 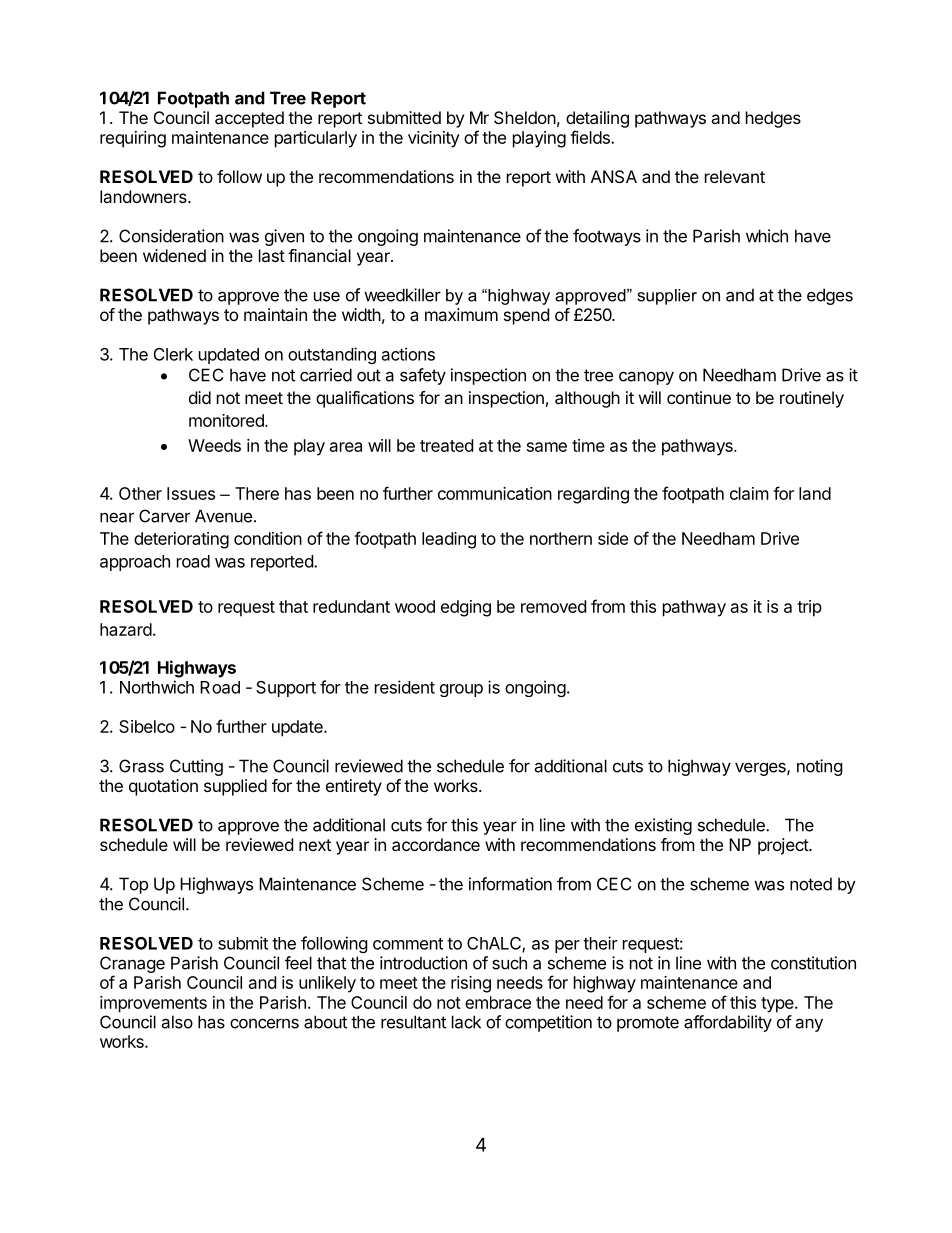 I want to click on deteriorating, so click(x=181, y=540).
